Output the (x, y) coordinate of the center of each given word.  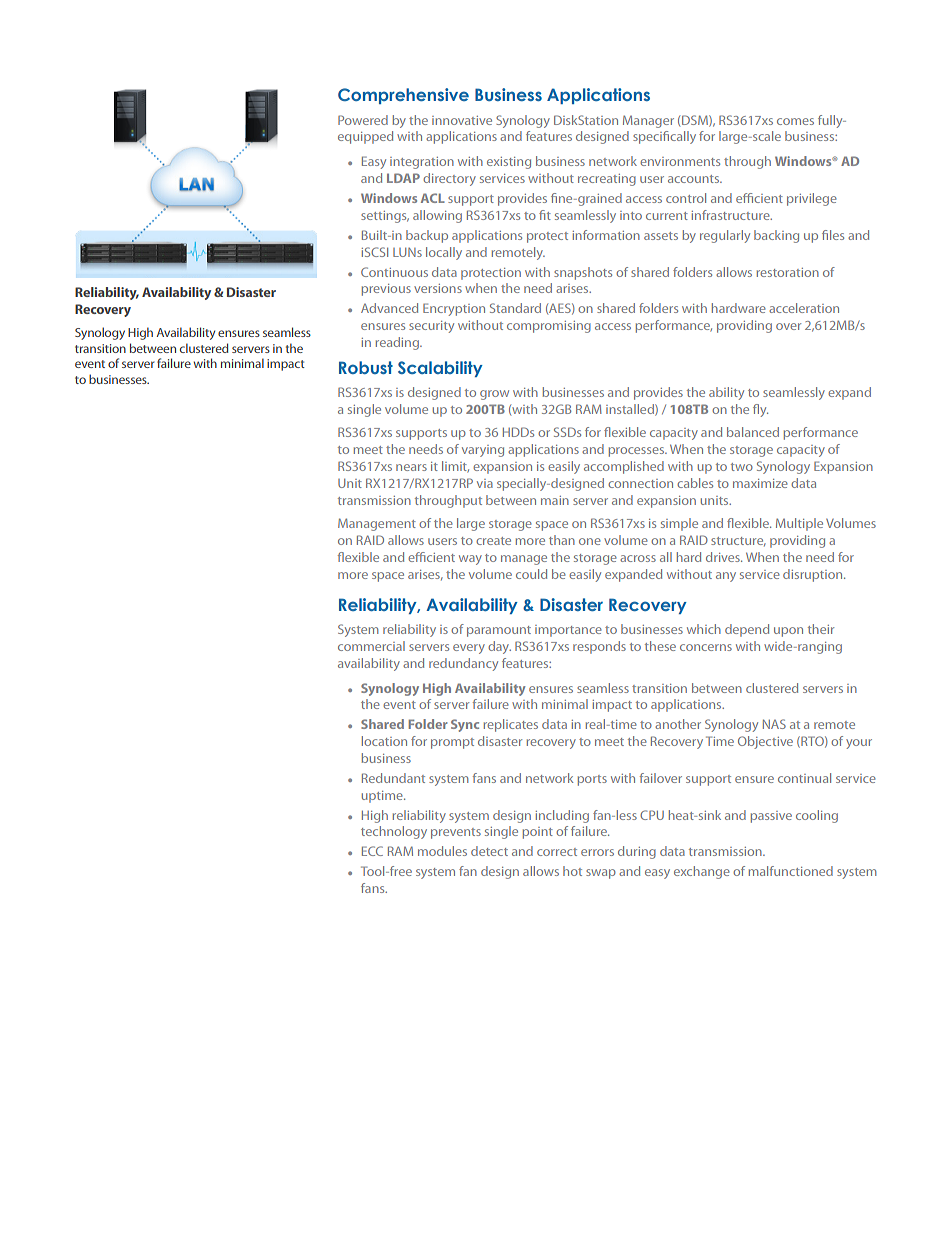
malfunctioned (791, 871)
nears (411, 467)
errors (597, 852)
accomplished (624, 467)
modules (442, 851)
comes (795, 121)
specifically (664, 137)
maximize (760, 483)
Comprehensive (403, 96)
